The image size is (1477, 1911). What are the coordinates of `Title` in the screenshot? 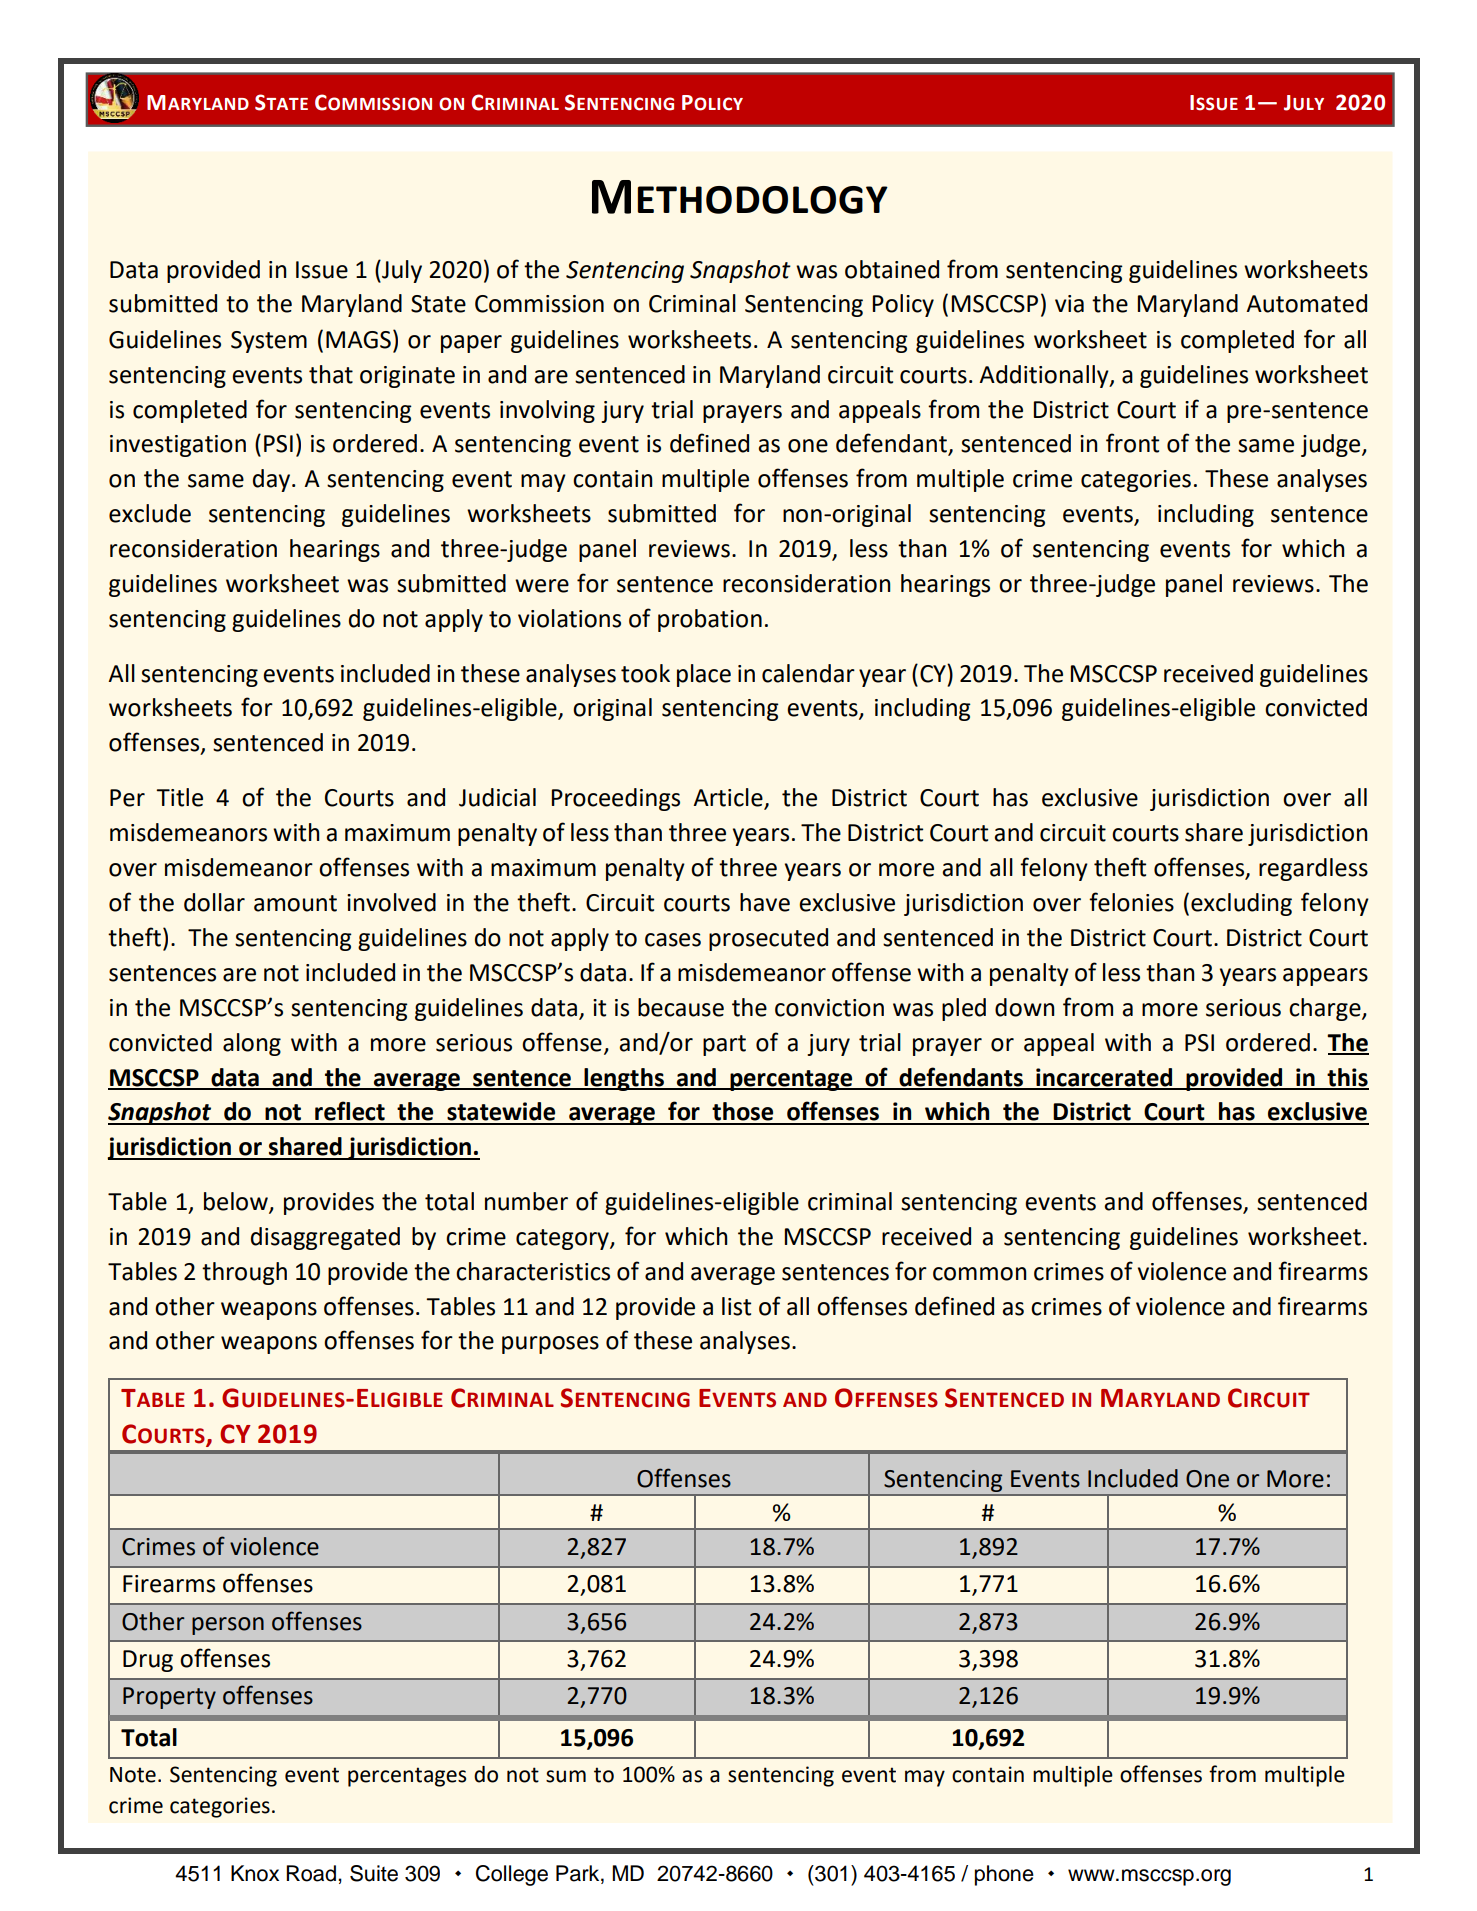 It's located at (179, 797).
